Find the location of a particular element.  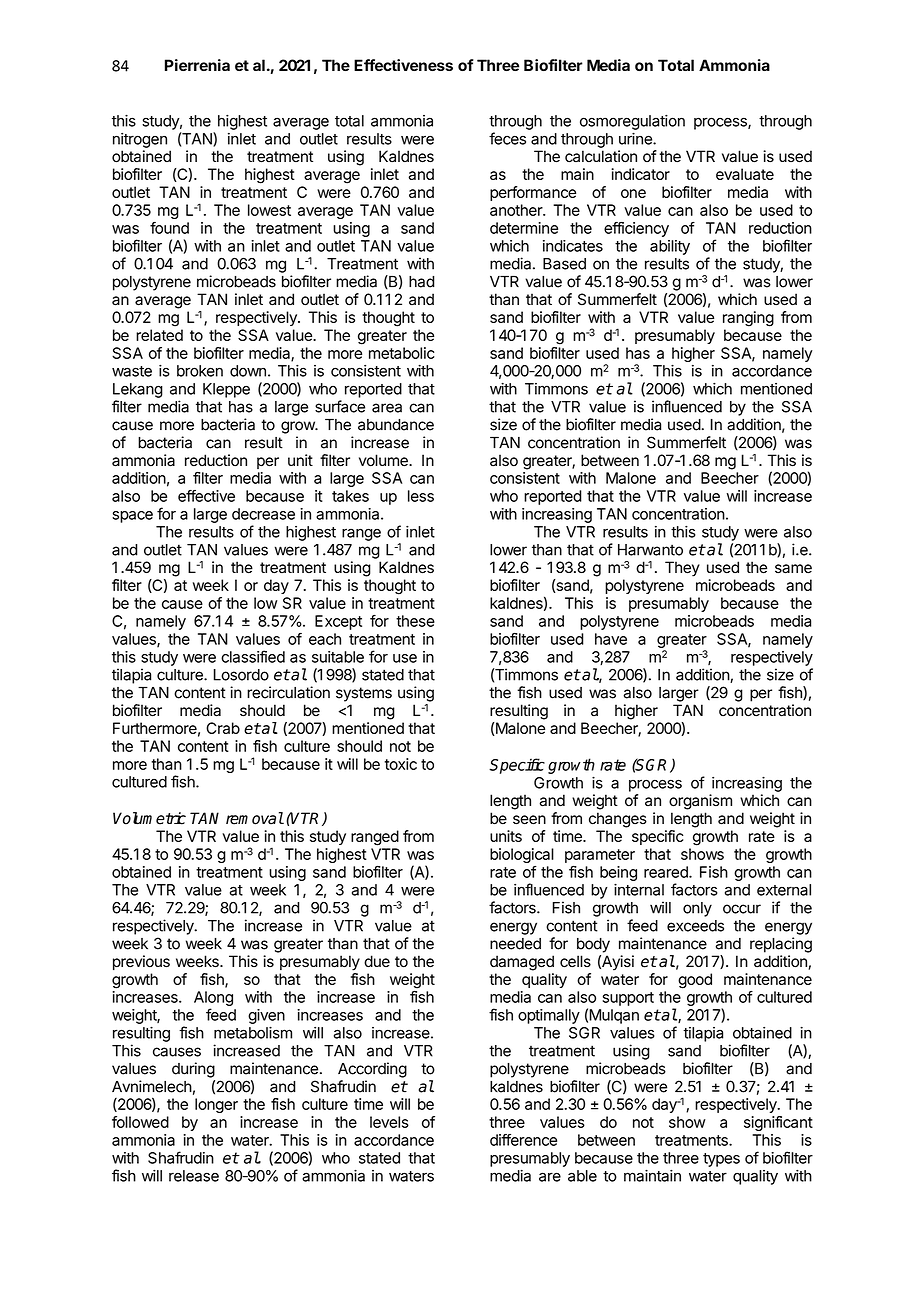

these is located at coordinates (415, 621).
